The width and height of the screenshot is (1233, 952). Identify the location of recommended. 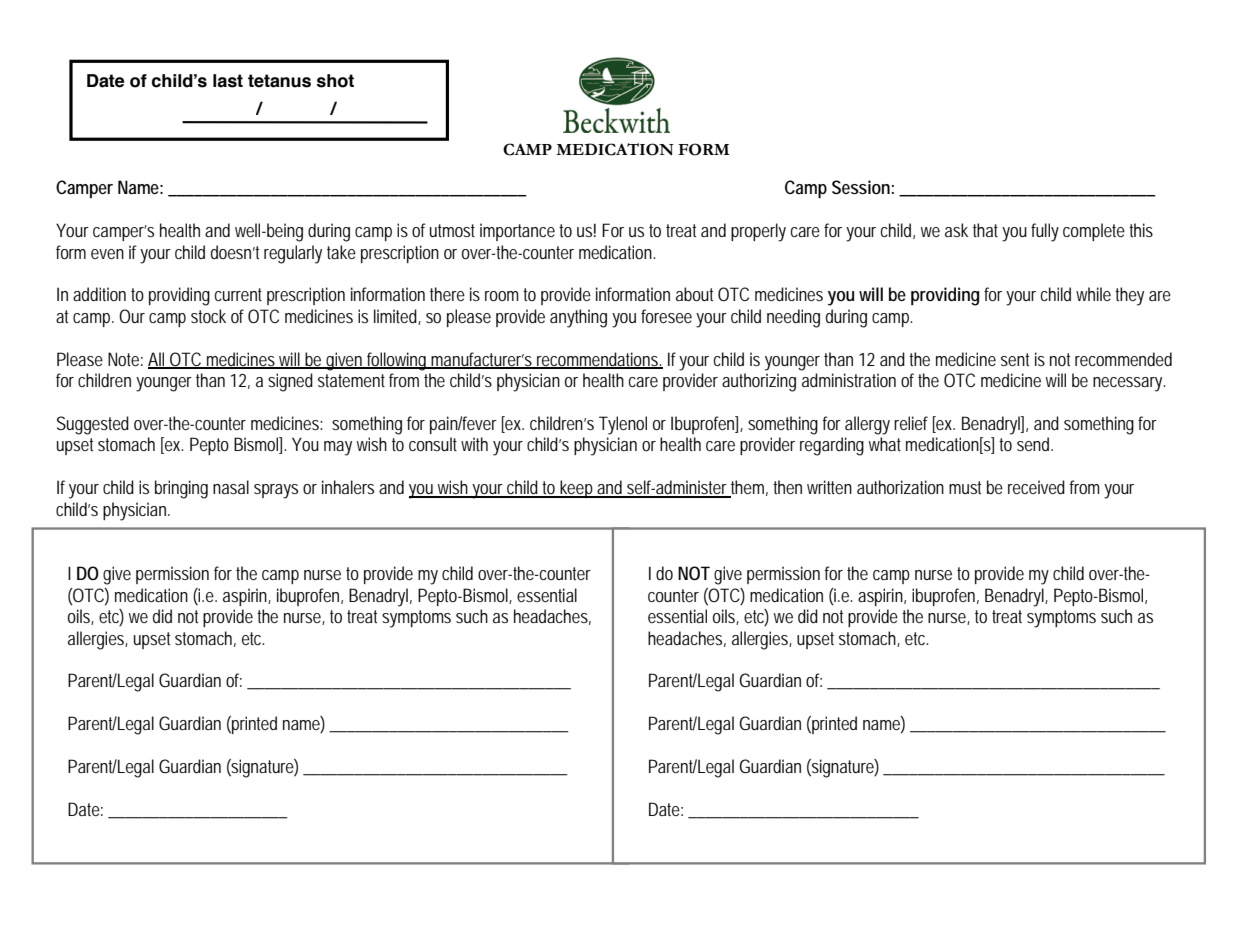
(1123, 359).
